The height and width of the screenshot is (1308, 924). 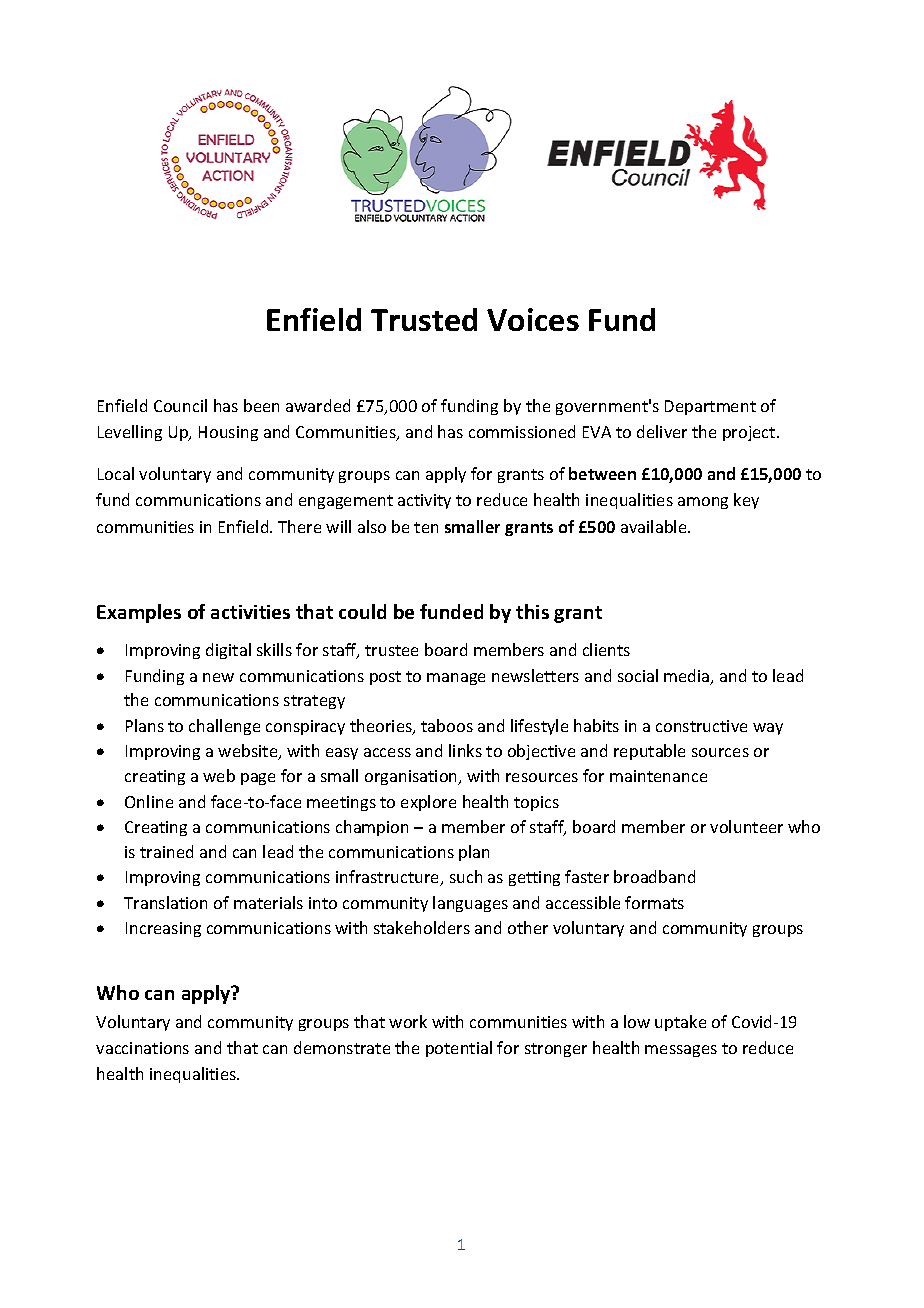 I want to click on Trusted, so click(x=424, y=319).
